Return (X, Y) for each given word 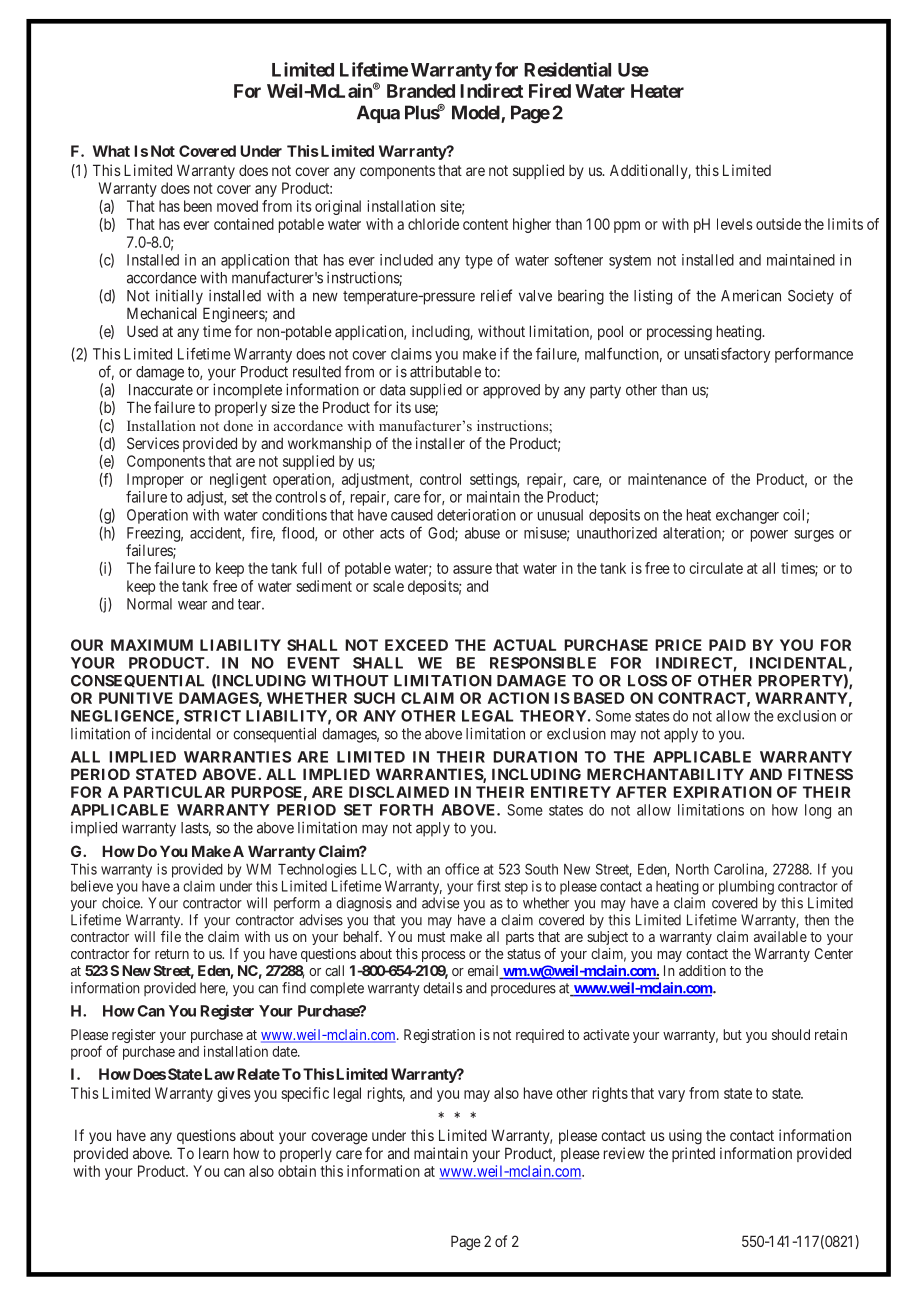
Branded (421, 91)
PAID (727, 645)
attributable (445, 372)
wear (192, 605)
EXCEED (416, 645)
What (111, 151)
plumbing (746, 887)
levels (735, 224)
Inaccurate (161, 390)
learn (214, 1153)
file (171, 936)
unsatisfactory (727, 355)
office (462, 869)
